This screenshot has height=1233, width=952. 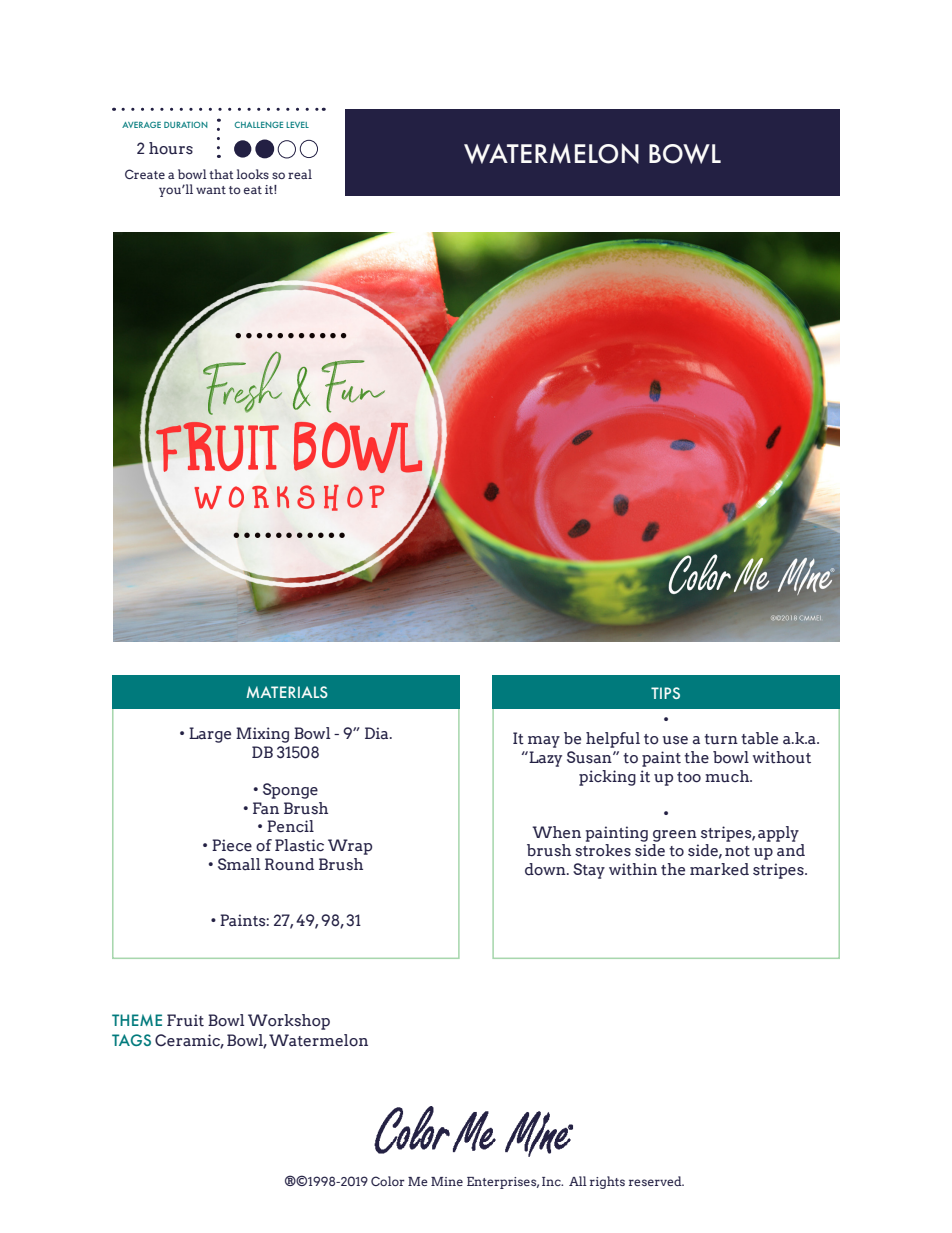 I want to click on TAGS, so click(x=131, y=1040).
